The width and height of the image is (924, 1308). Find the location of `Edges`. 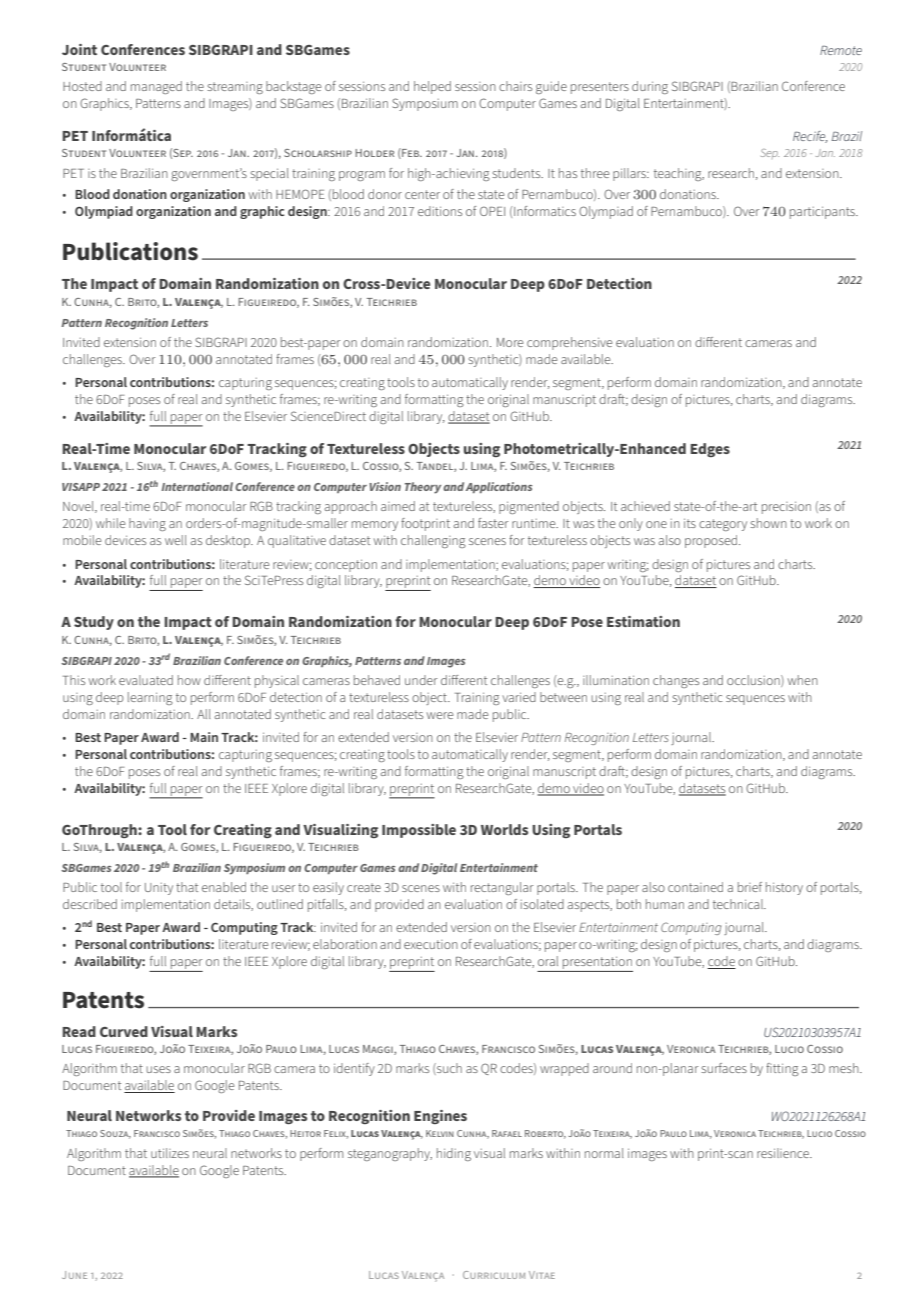

Edges is located at coordinates (710, 450).
